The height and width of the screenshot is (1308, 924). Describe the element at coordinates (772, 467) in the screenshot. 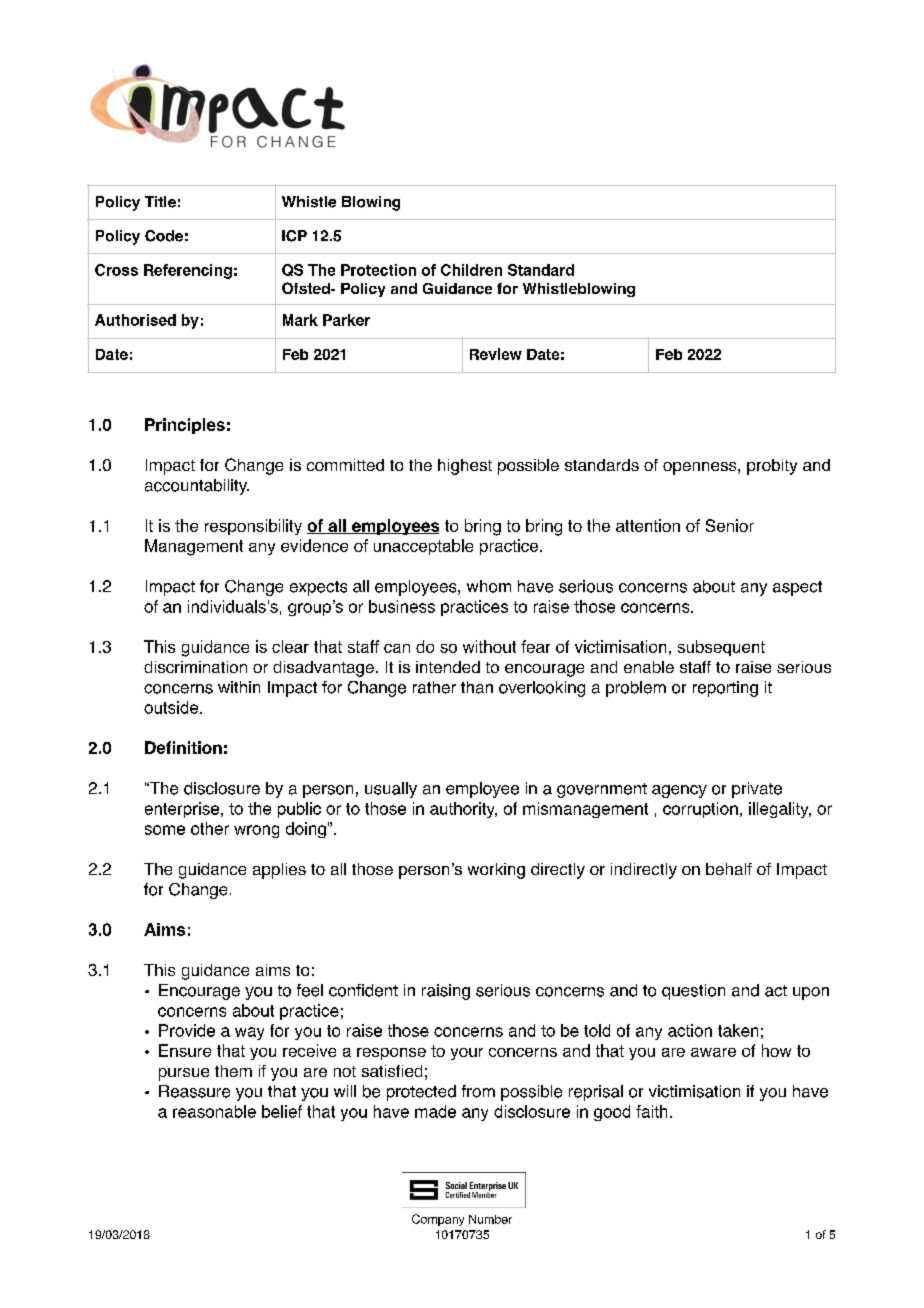

I see `probity` at that location.
